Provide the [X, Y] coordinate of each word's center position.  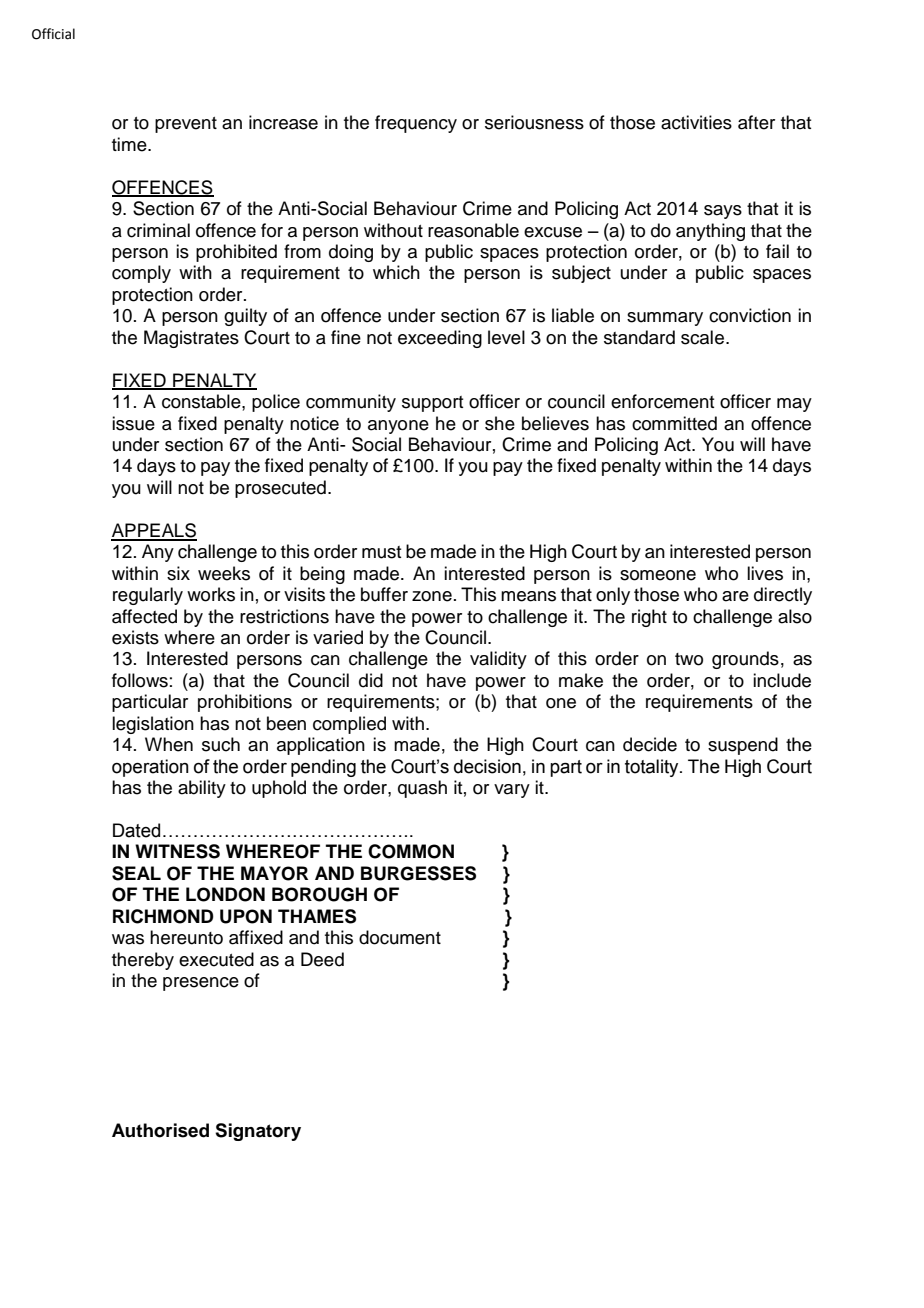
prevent [186, 125]
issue [133, 423]
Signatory [258, 1132]
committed [674, 423]
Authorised [160, 1130]
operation [150, 768]
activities [696, 122]
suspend [743, 746]
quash [422, 789]
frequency [416, 124]
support [432, 404]
